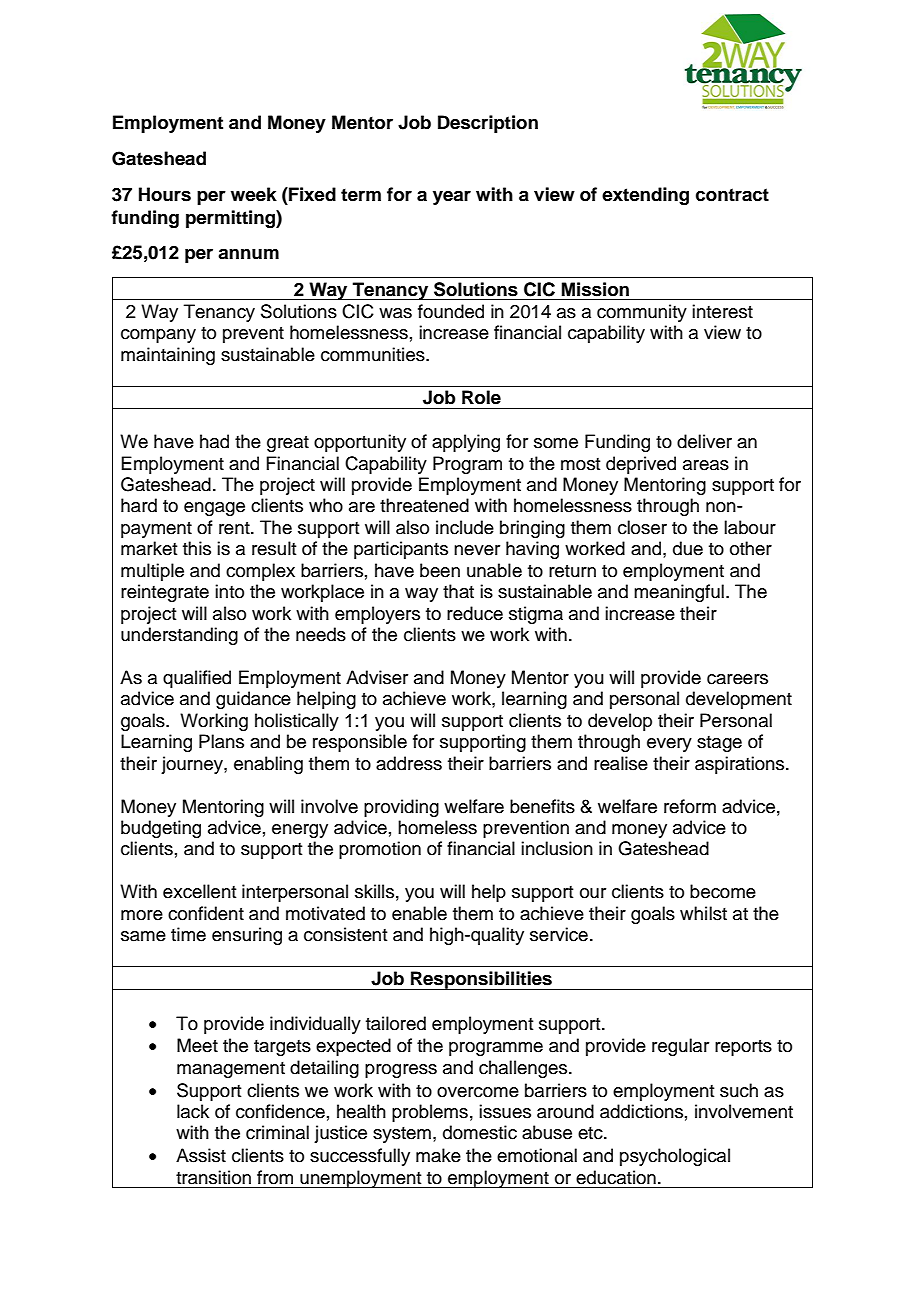  I want to click on had, so click(214, 441).
